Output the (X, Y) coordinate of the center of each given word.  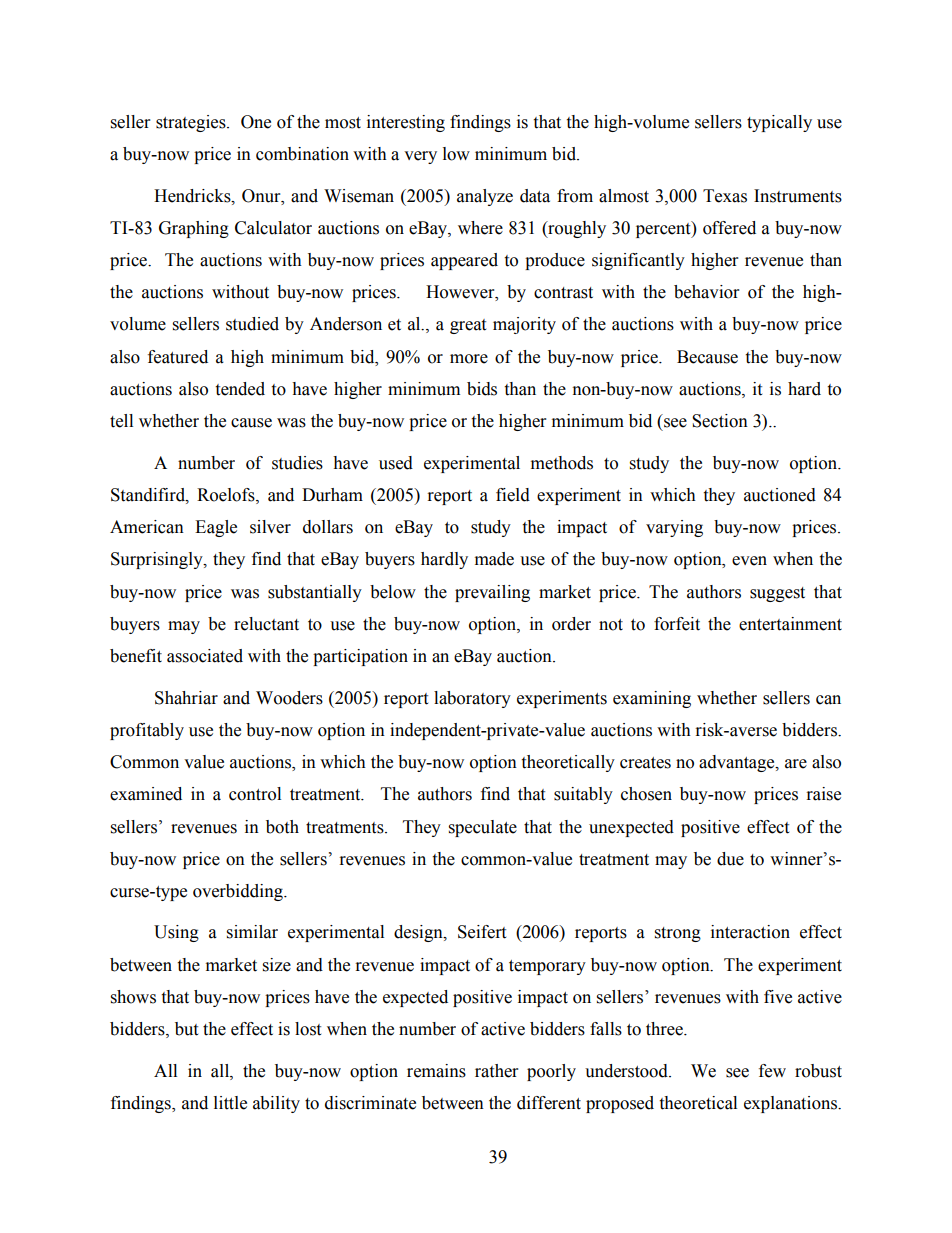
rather (496, 1071)
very (420, 157)
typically (779, 123)
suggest (777, 594)
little (230, 1103)
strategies (192, 123)
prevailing (492, 593)
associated (205, 656)
